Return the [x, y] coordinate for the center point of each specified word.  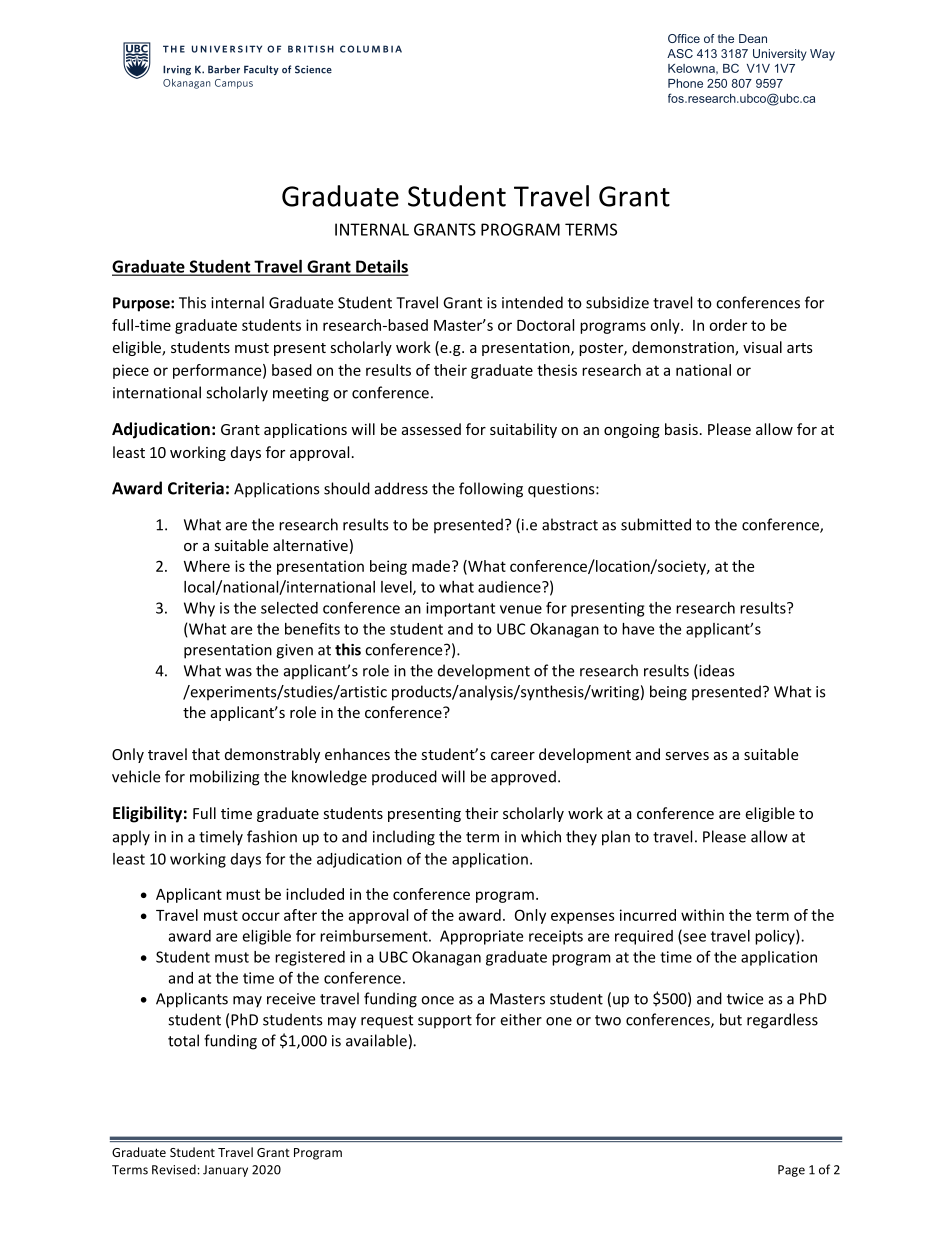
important [460, 609]
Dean [753, 38]
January [225, 1171]
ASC [680, 53]
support [445, 1022]
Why [199, 609]
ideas [715, 671]
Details [381, 267]
